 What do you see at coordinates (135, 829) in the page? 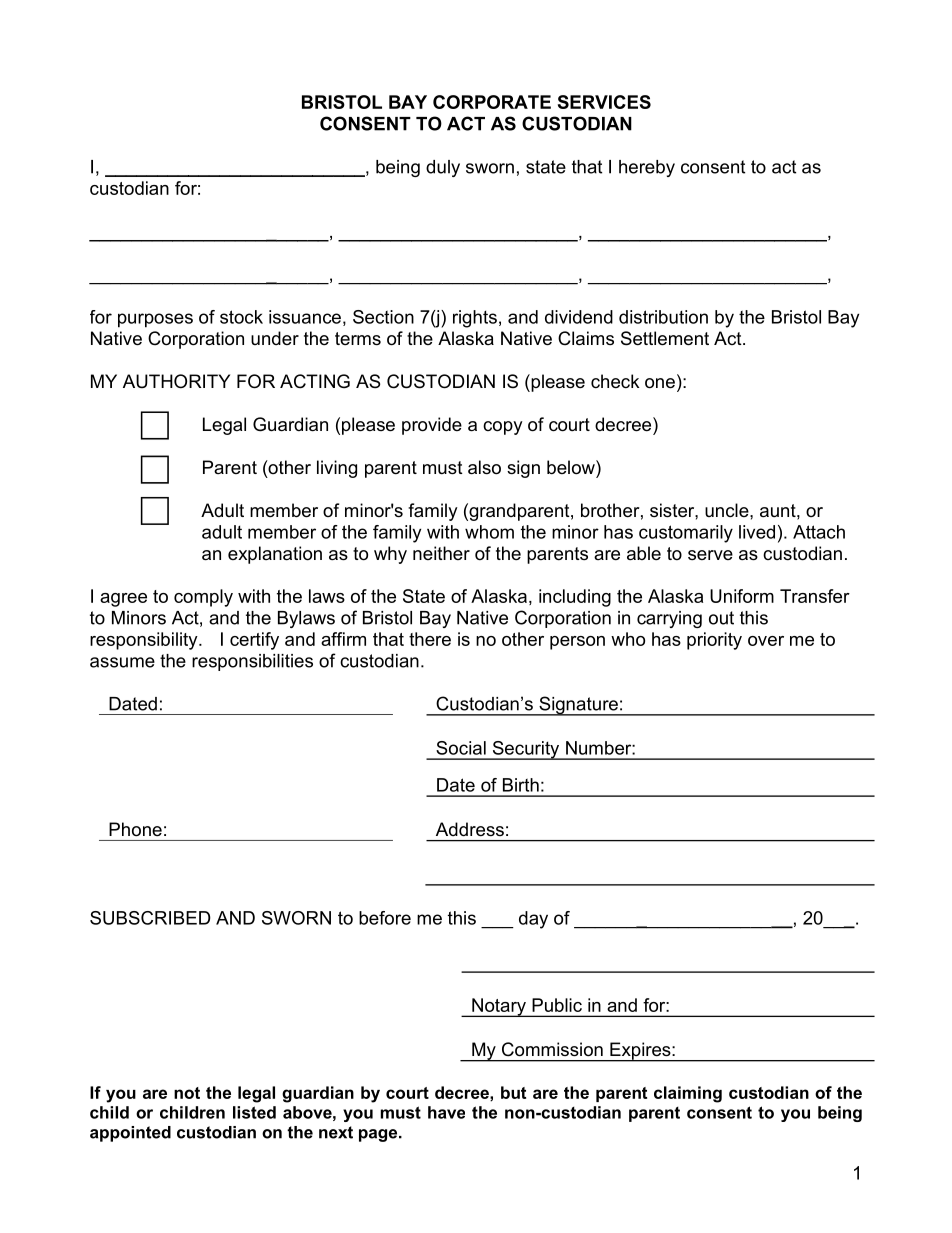
I see `Phone` at bounding box center [135, 829].
